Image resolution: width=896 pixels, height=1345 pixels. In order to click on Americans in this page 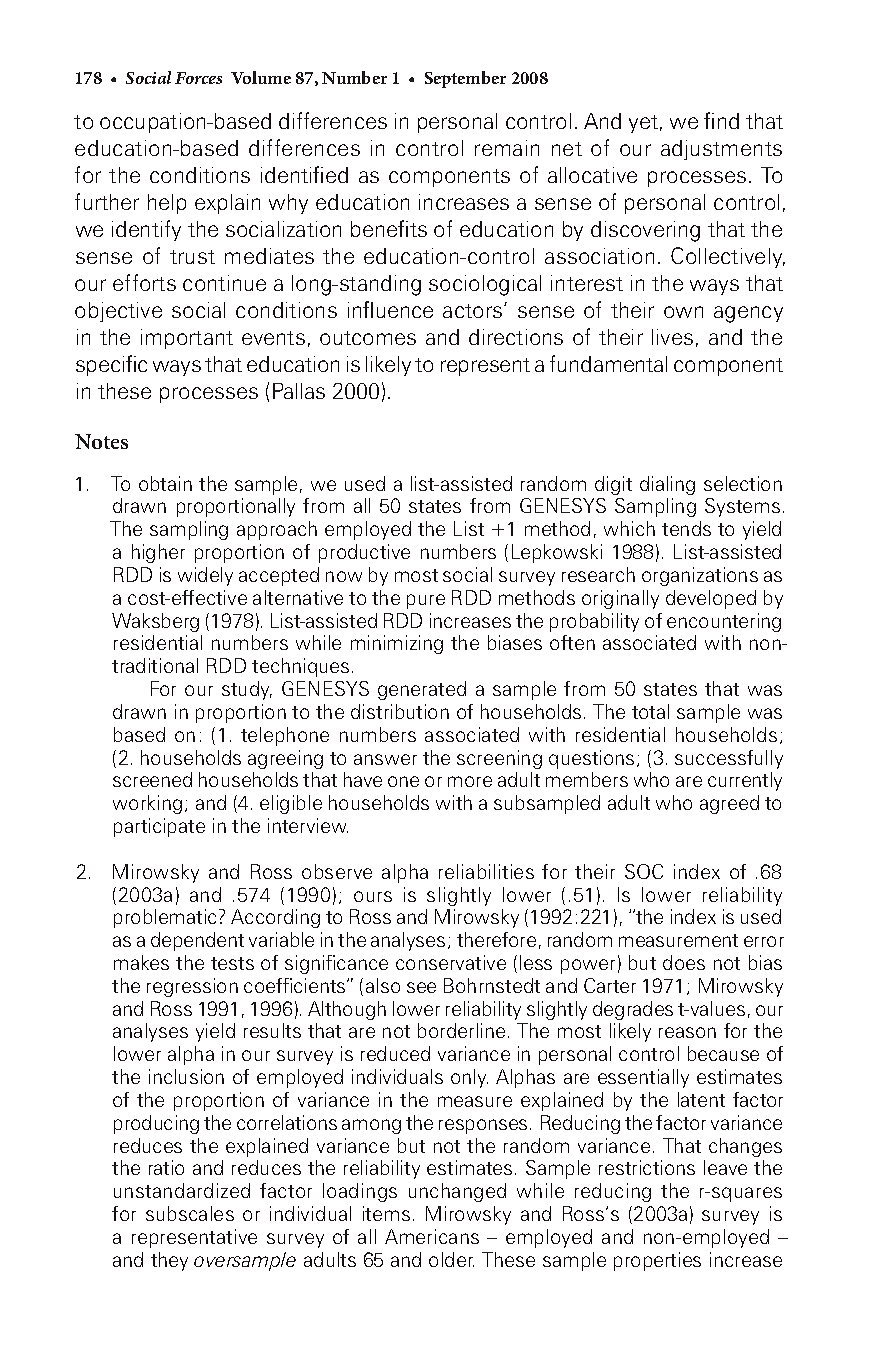, I will do `click(432, 1236)`.
